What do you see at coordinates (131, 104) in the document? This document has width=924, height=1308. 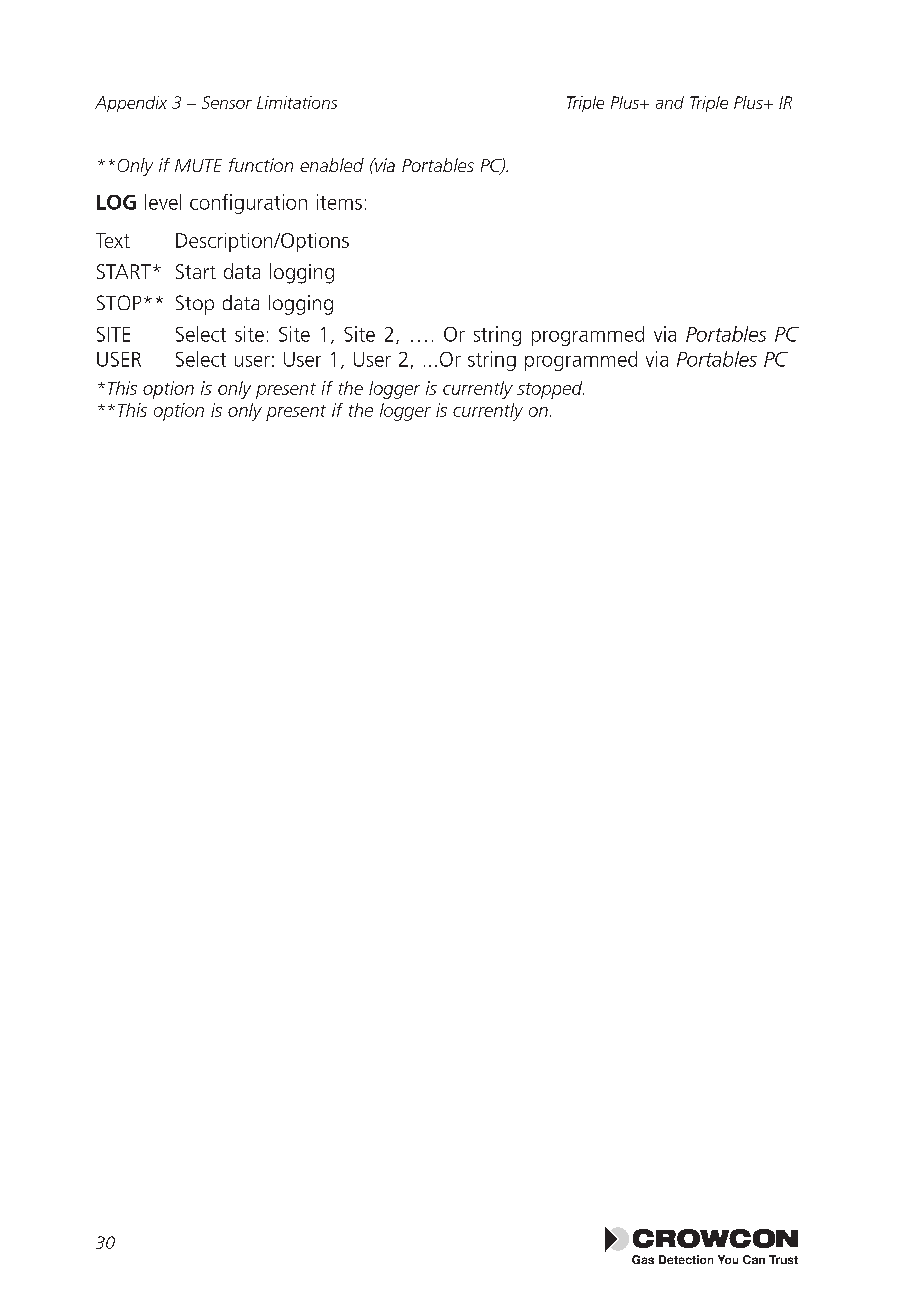 I see `Appendix` at bounding box center [131, 104].
